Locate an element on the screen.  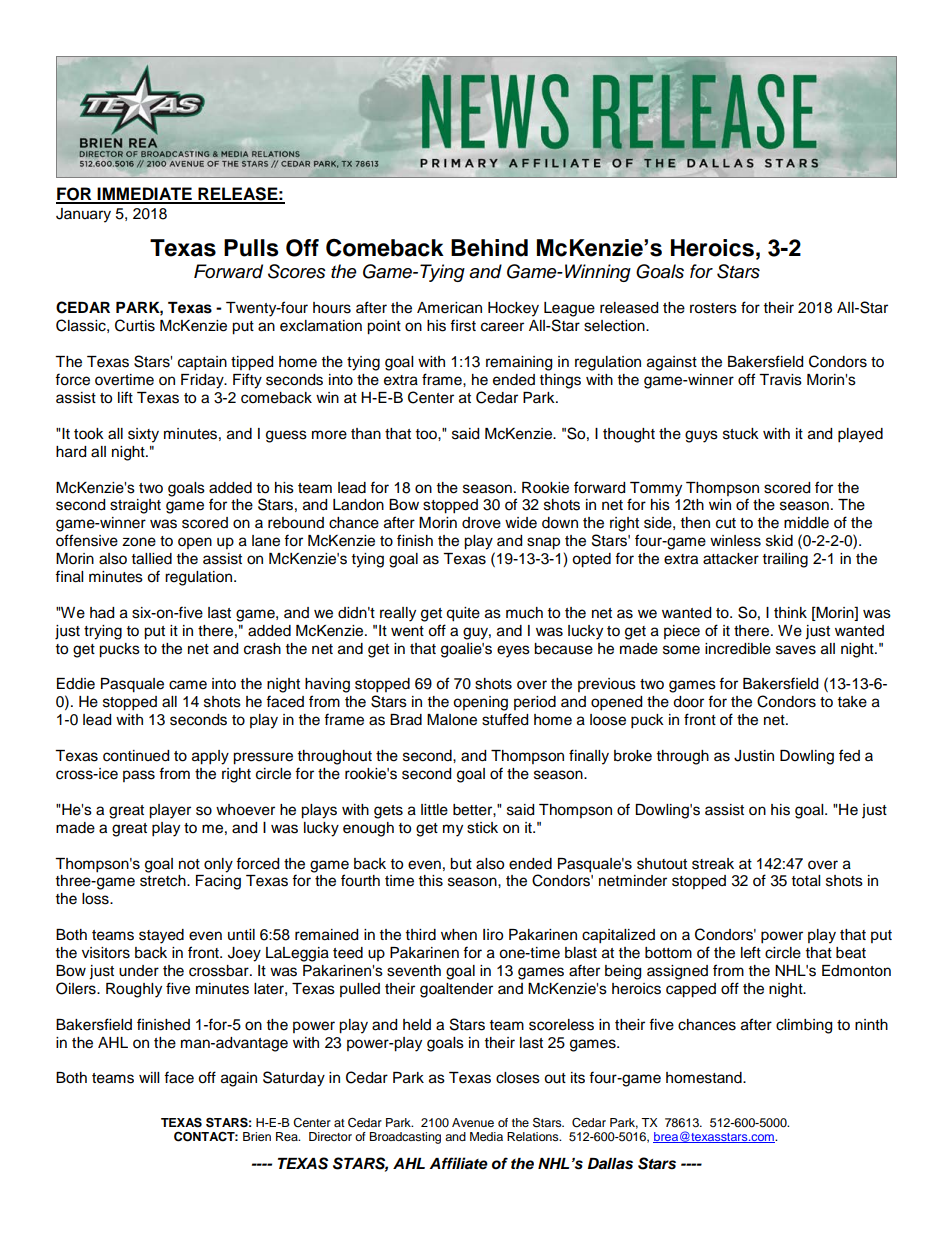
rosters is located at coordinates (713, 308).
